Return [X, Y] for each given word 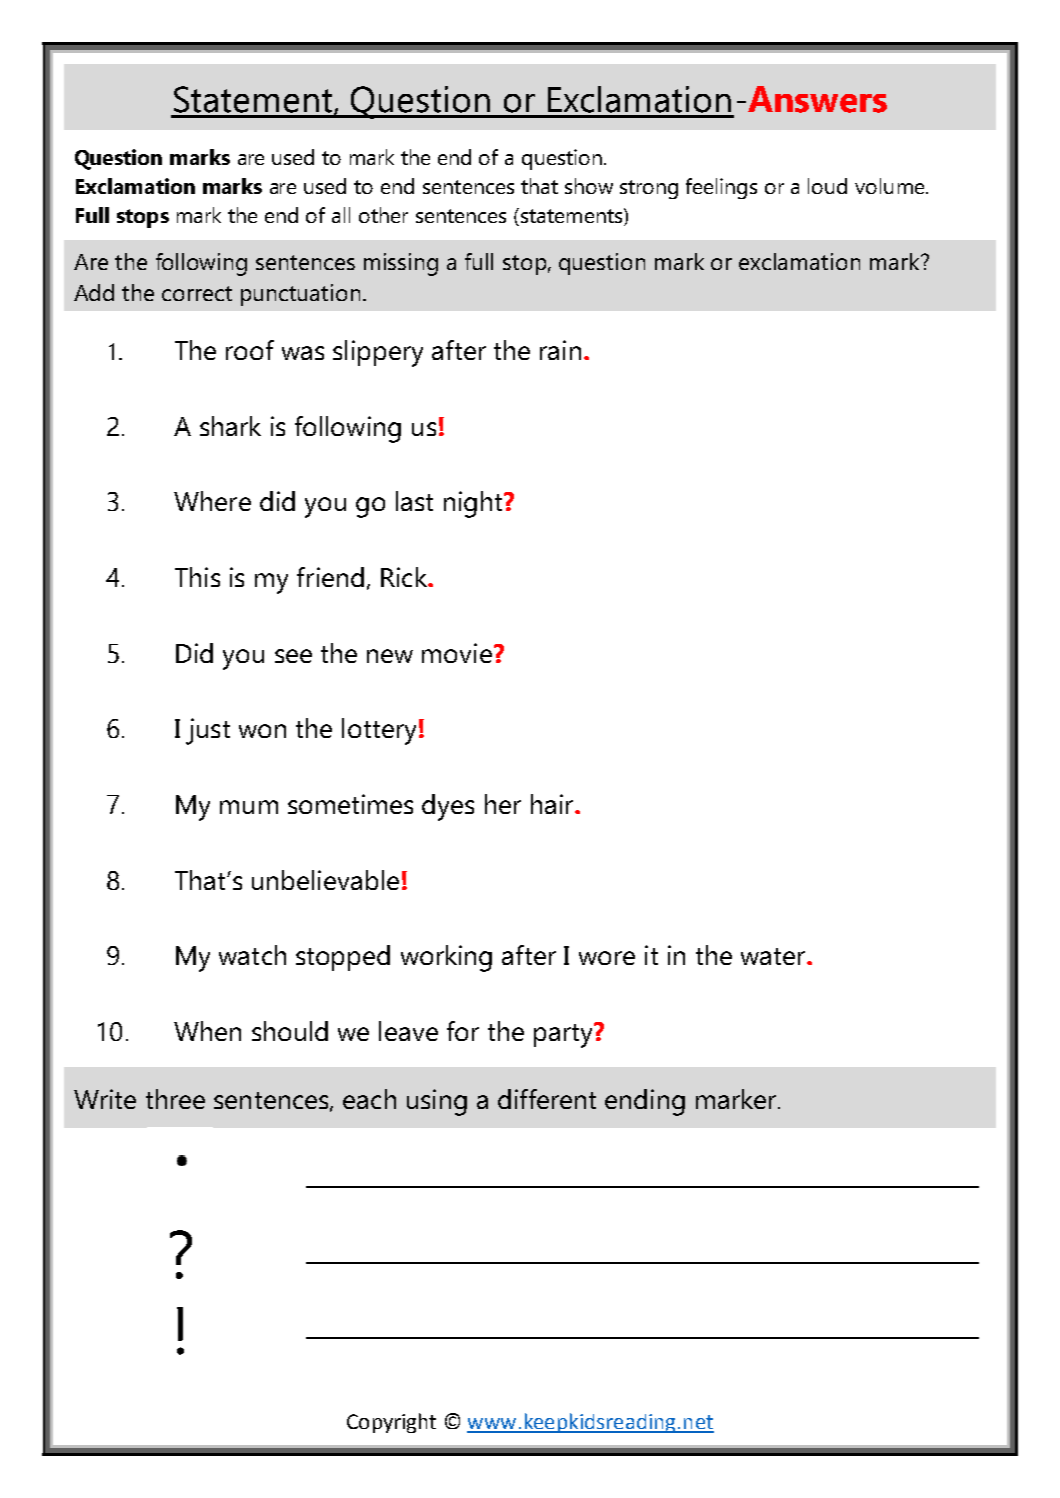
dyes [448, 807]
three [175, 1099]
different [547, 1099]
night [474, 504]
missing [401, 264]
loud [827, 186]
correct [197, 293]
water [774, 956]
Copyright [391, 1423]
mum [249, 807]
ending [645, 1102]
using [437, 1102]
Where [212, 501]
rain [560, 350]
